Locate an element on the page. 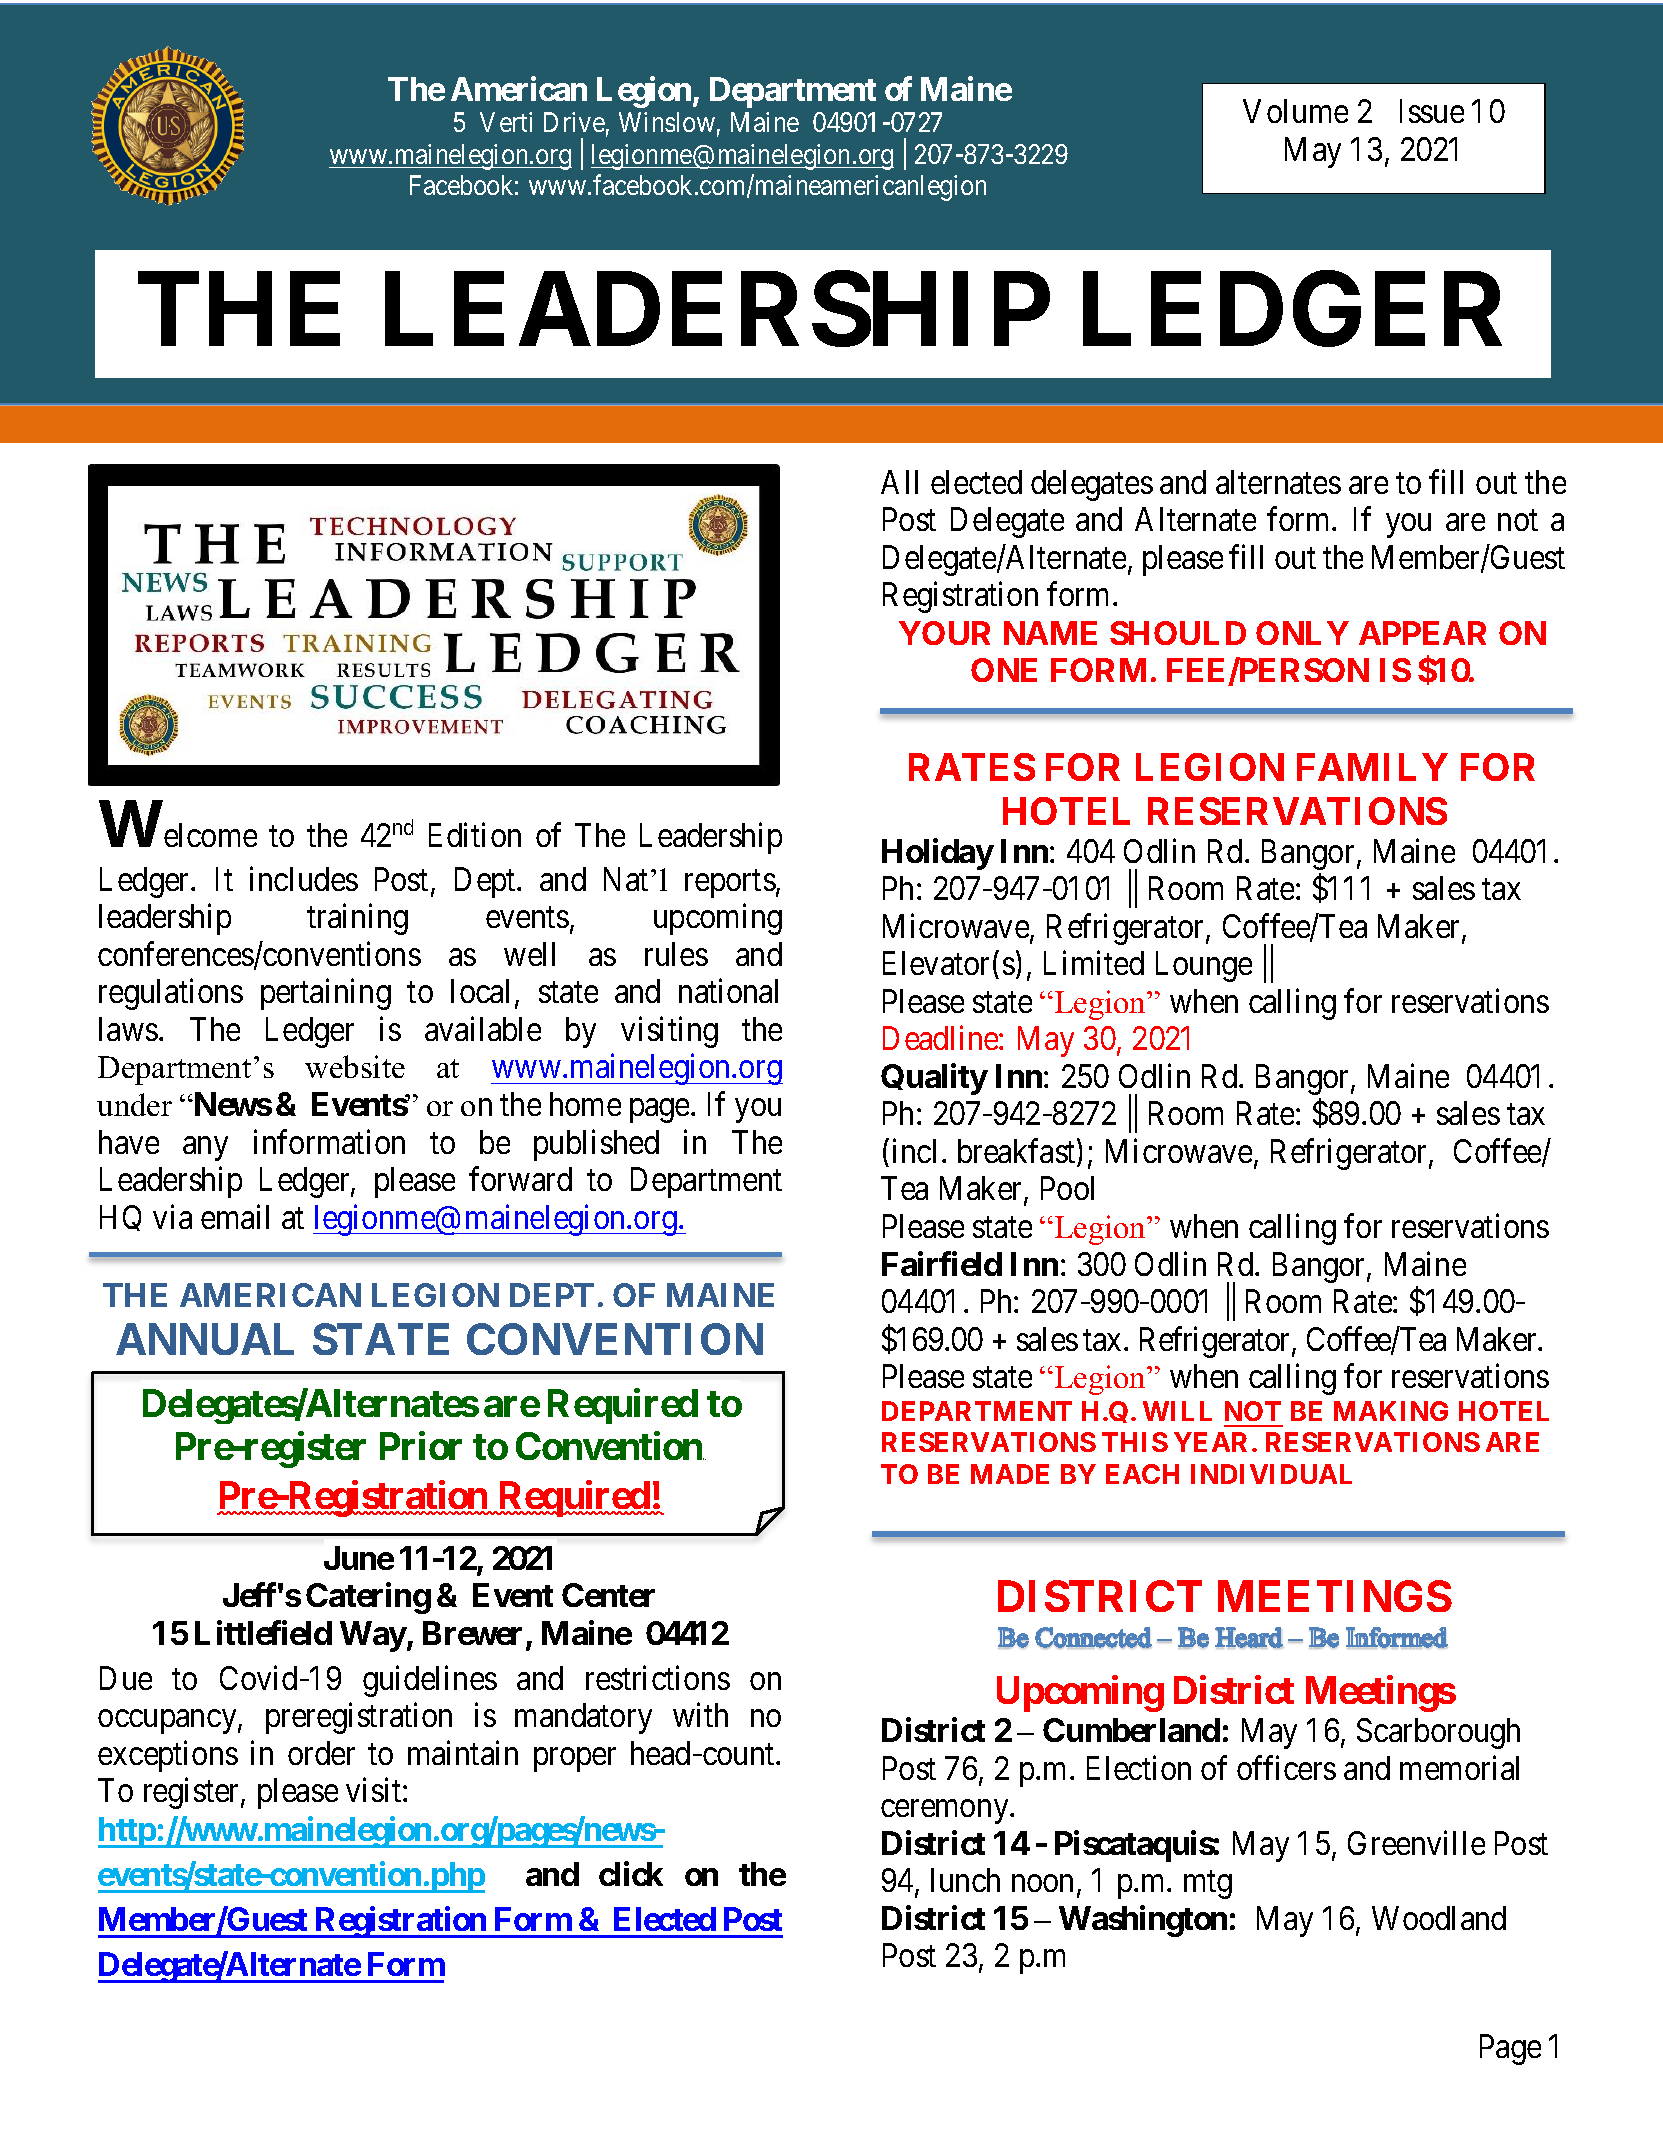 The width and height of the document is (1663, 2153). MADE is located at coordinates (1010, 1474).
